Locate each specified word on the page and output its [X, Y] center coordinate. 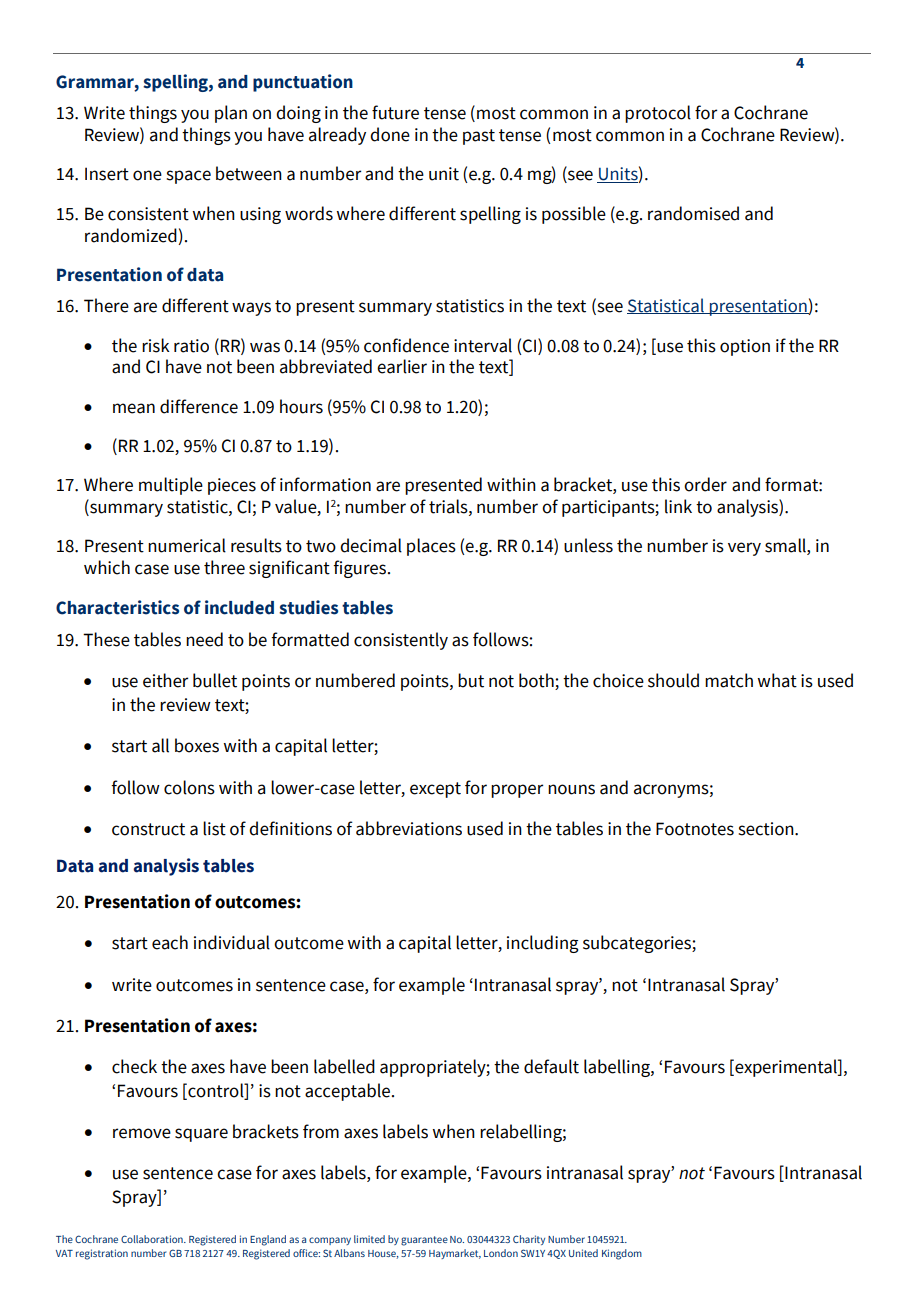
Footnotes [695, 829]
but [471, 680]
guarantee [424, 1241]
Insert [107, 174]
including [543, 944]
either [165, 680]
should [673, 680]
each [170, 942]
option [745, 347]
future [395, 112]
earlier [402, 366]
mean [134, 408]
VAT [64, 1253]
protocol [658, 114]
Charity [529, 1240]
